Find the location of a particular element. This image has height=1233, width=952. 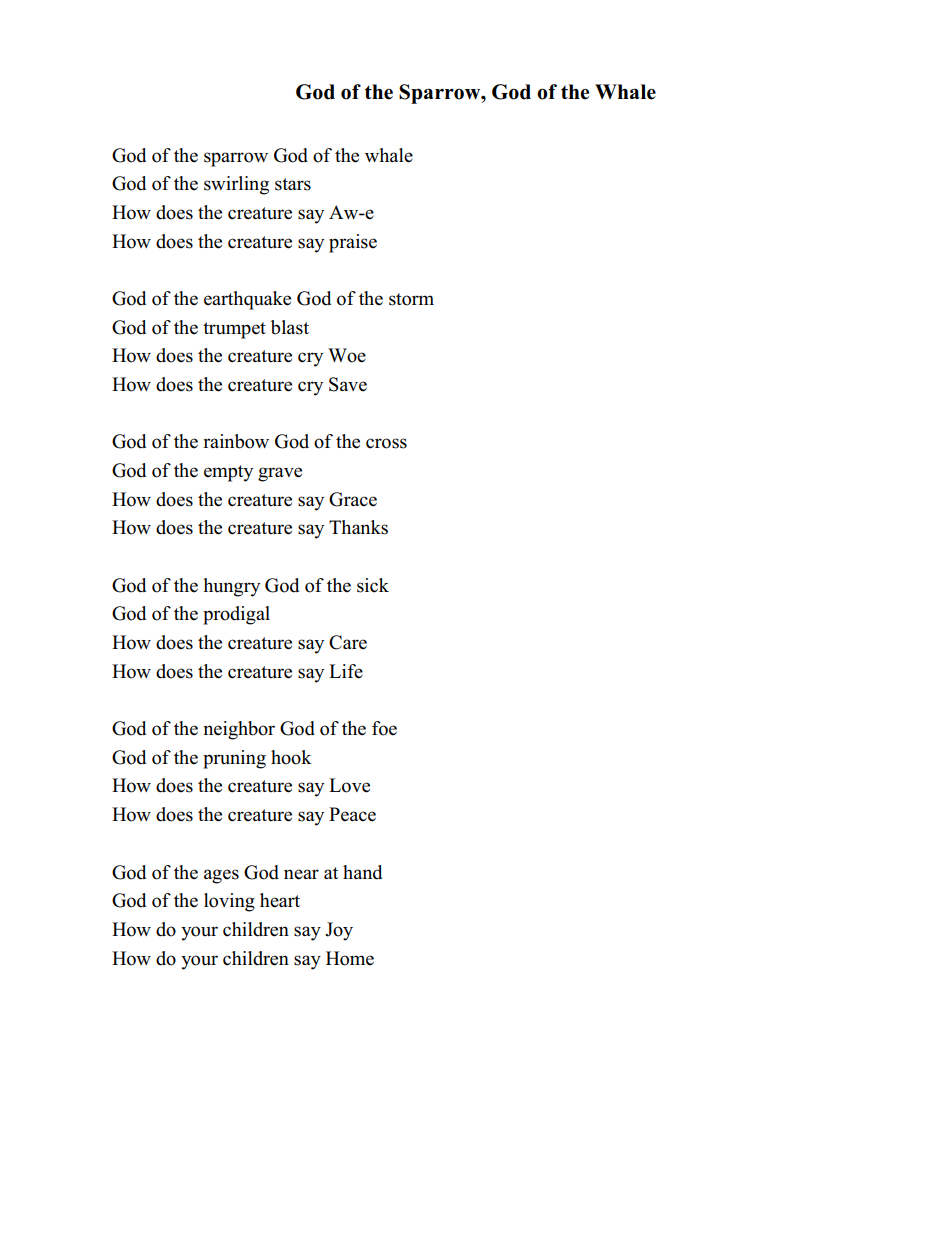

swirling is located at coordinates (236, 185).
